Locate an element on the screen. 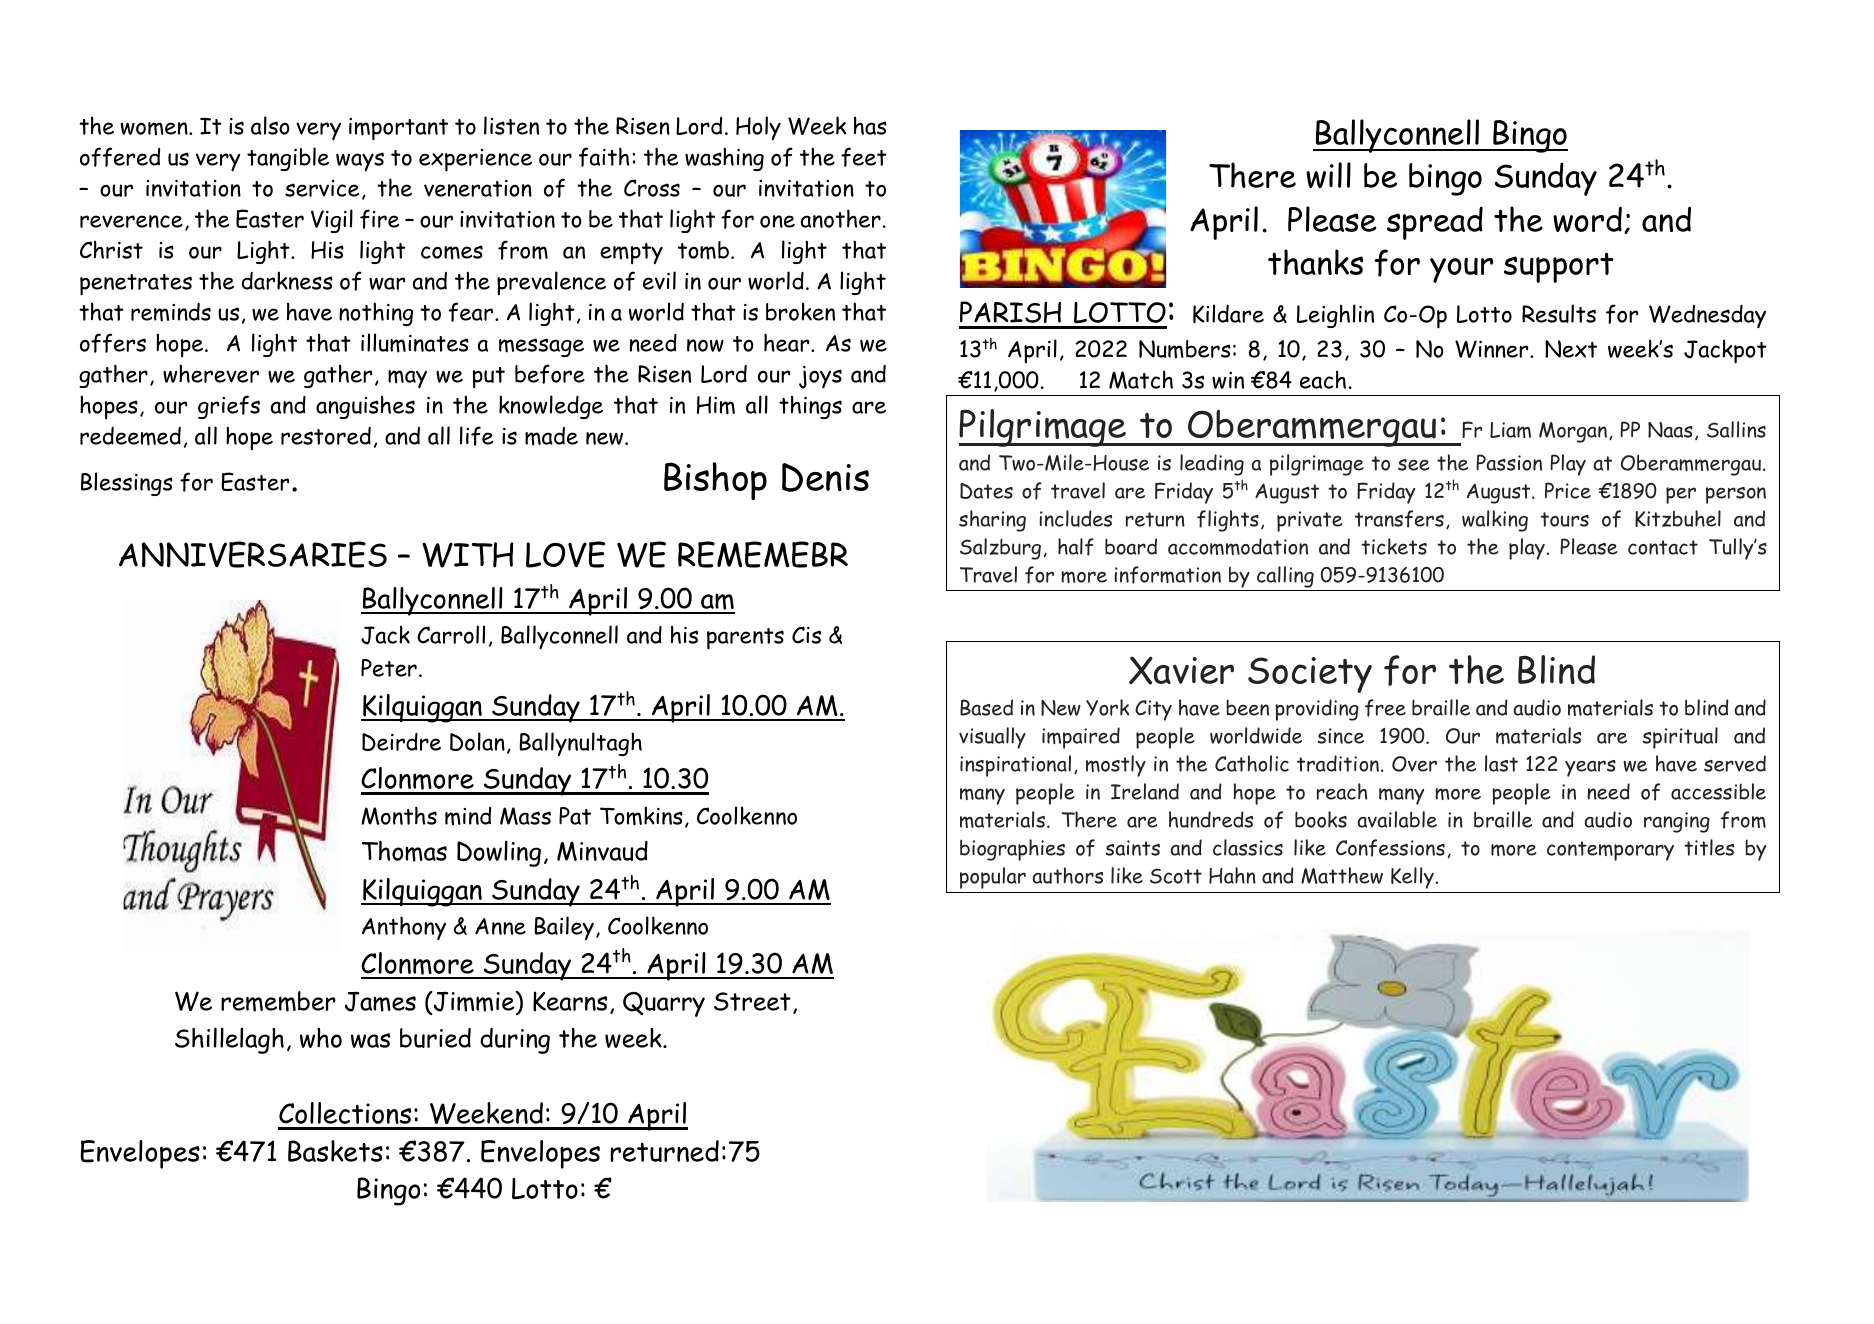 This screenshot has height=1324, width=1874. tangible is located at coordinates (288, 159).
